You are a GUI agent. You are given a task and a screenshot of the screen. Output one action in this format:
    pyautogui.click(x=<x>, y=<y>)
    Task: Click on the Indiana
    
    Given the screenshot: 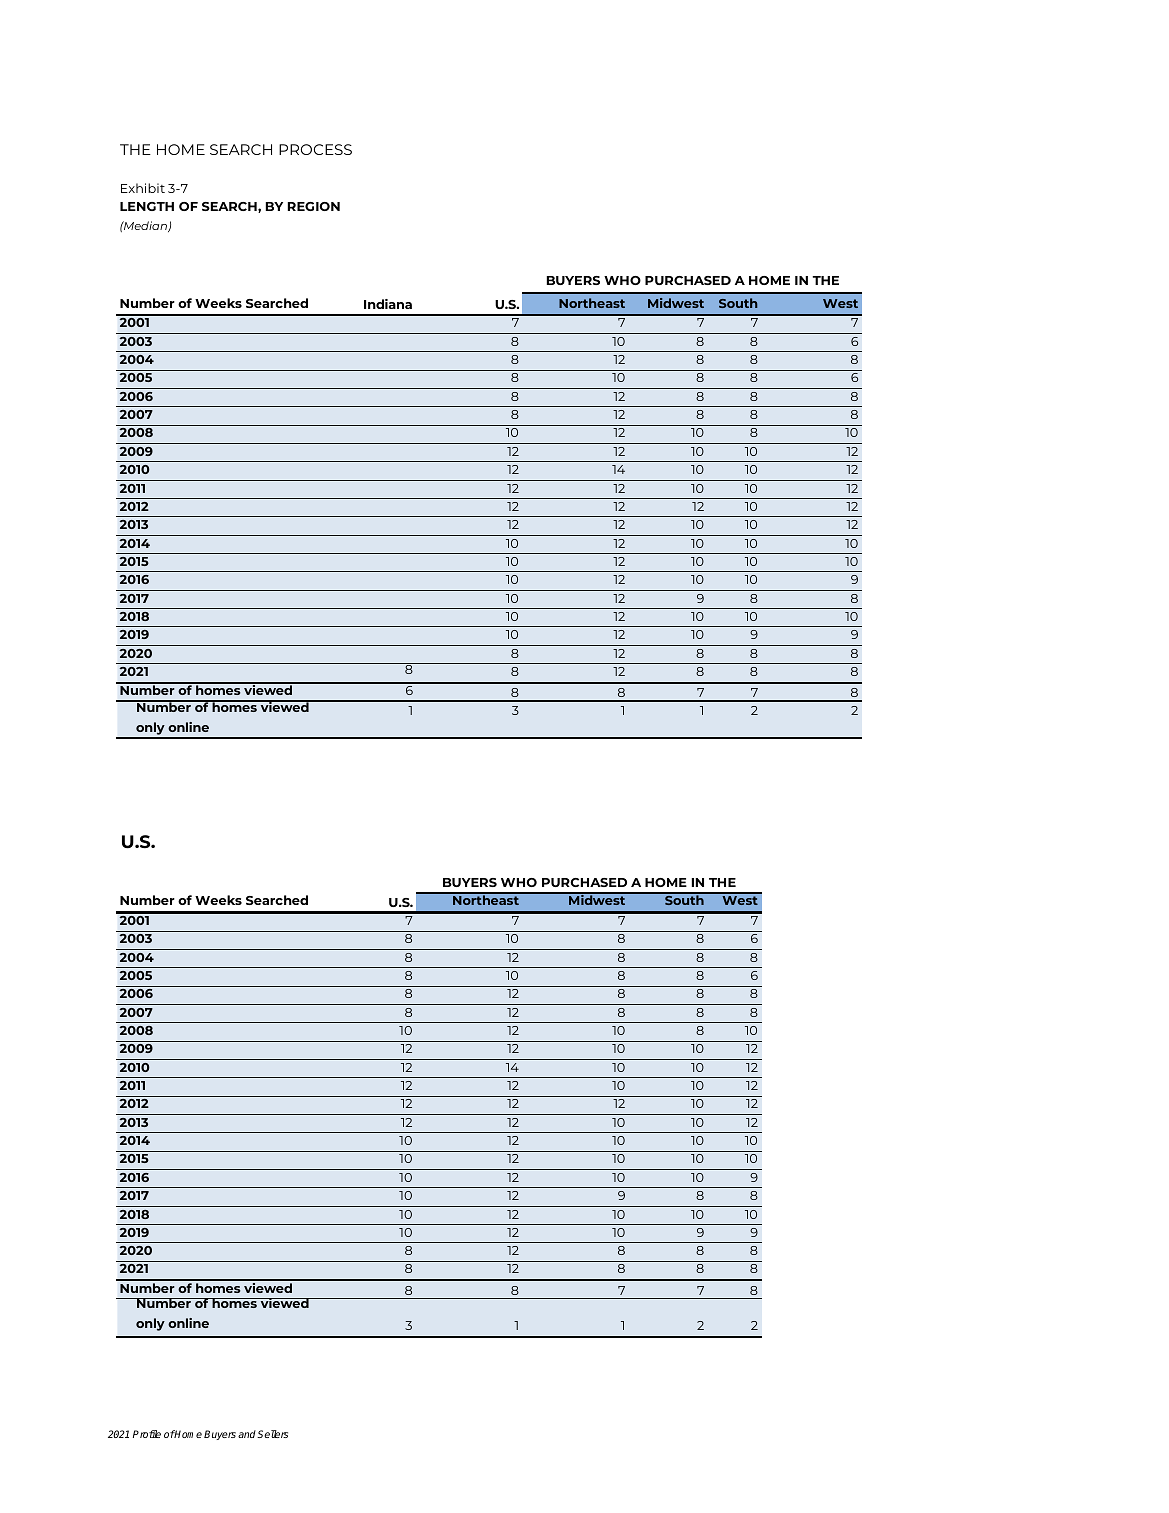 What is the action you would take?
    pyautogui.click(x=388, y=304)
